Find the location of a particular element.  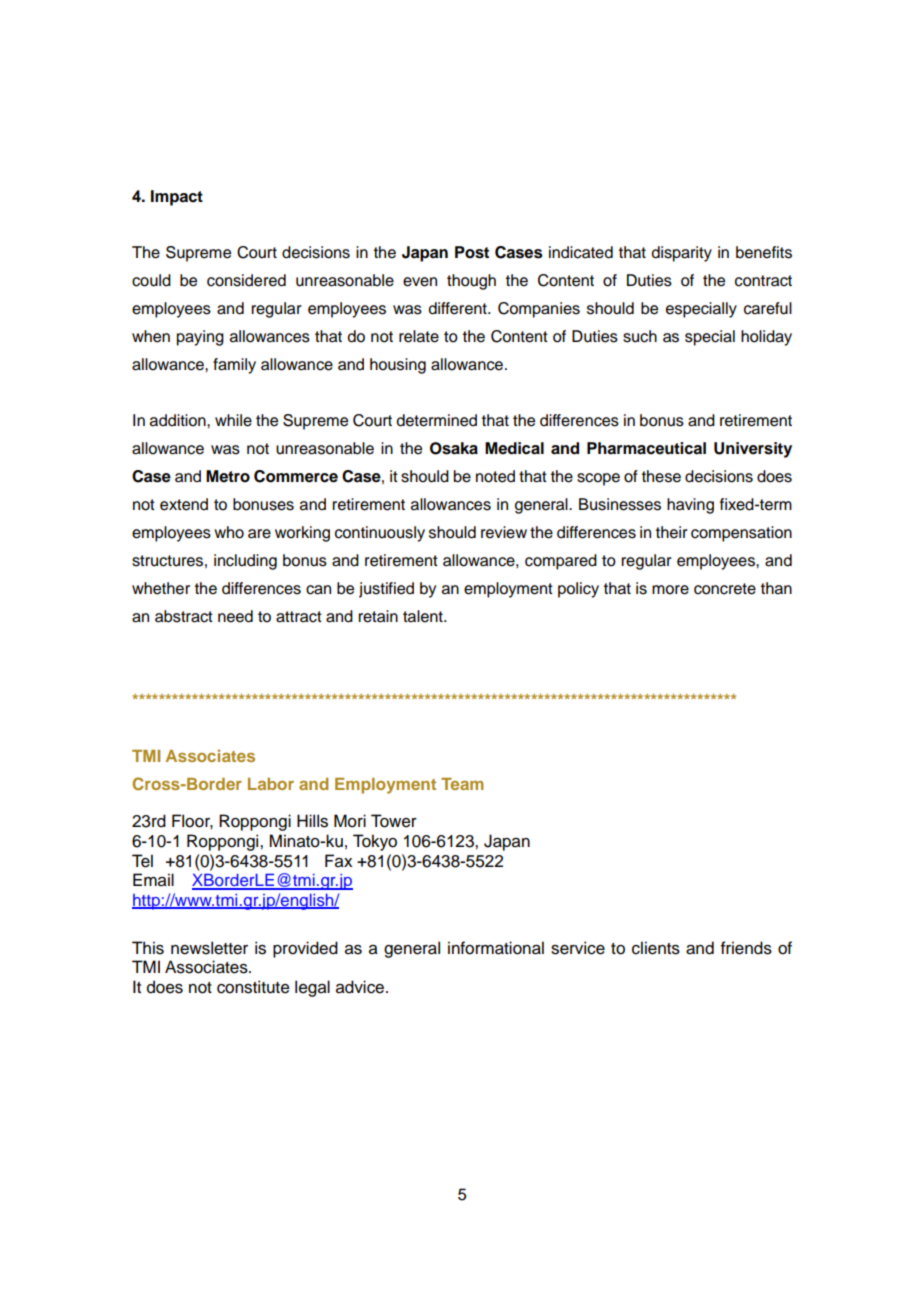

Post is located at coordinates (472, 252).
